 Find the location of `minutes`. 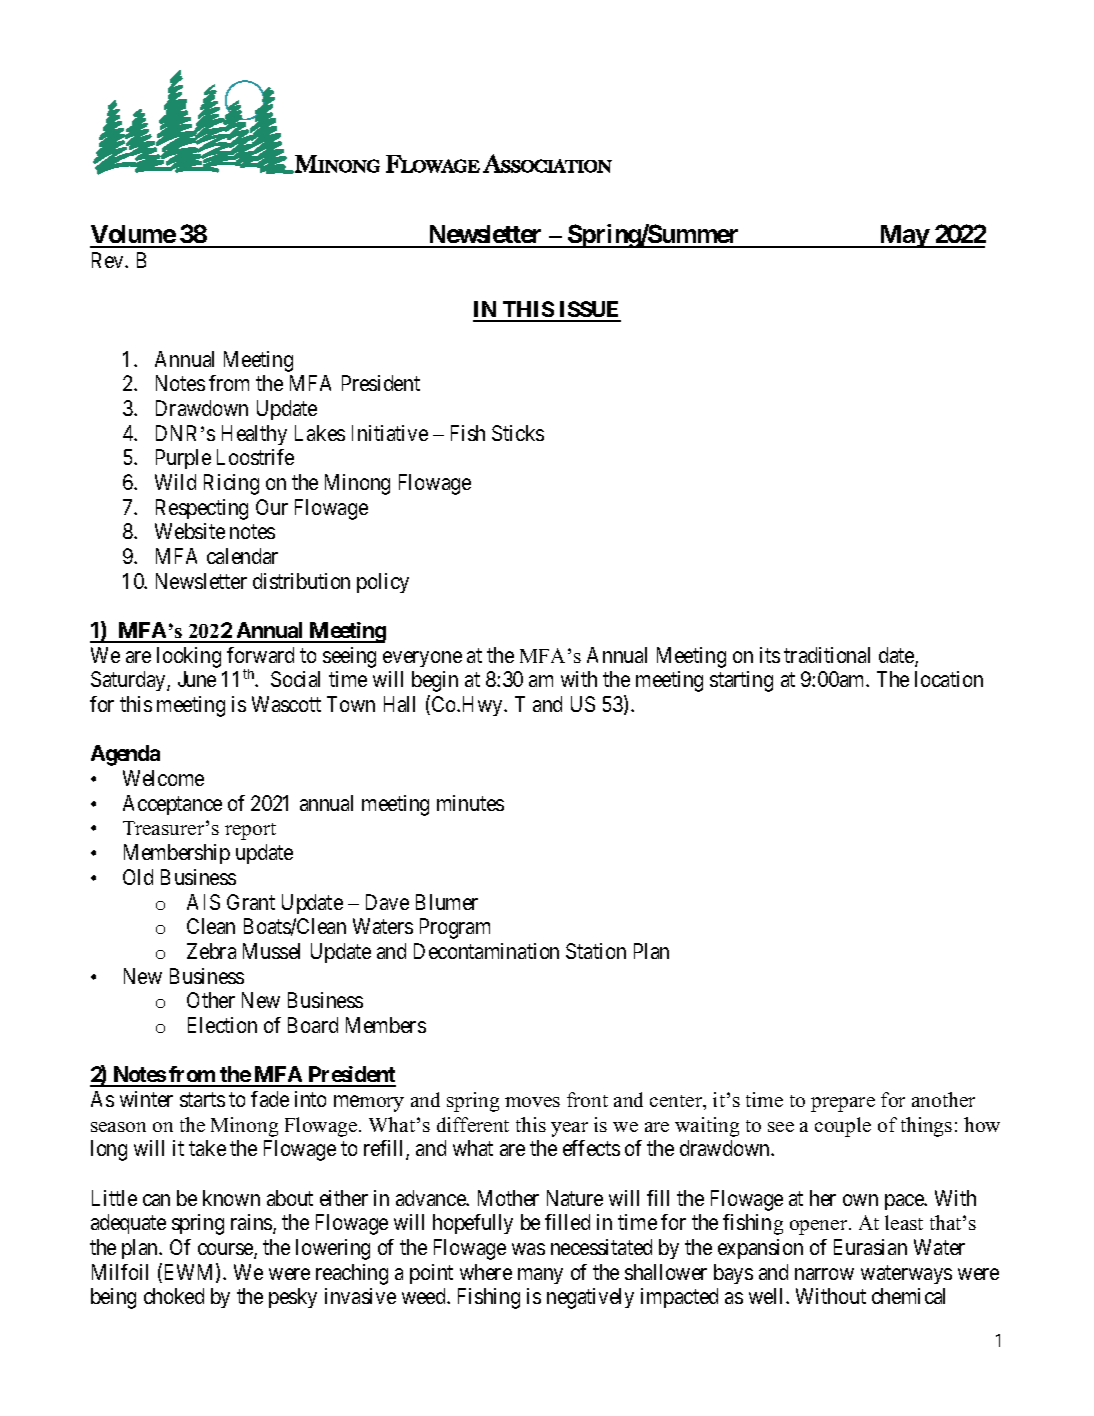

minutes is located at coordinates (470, 803).
